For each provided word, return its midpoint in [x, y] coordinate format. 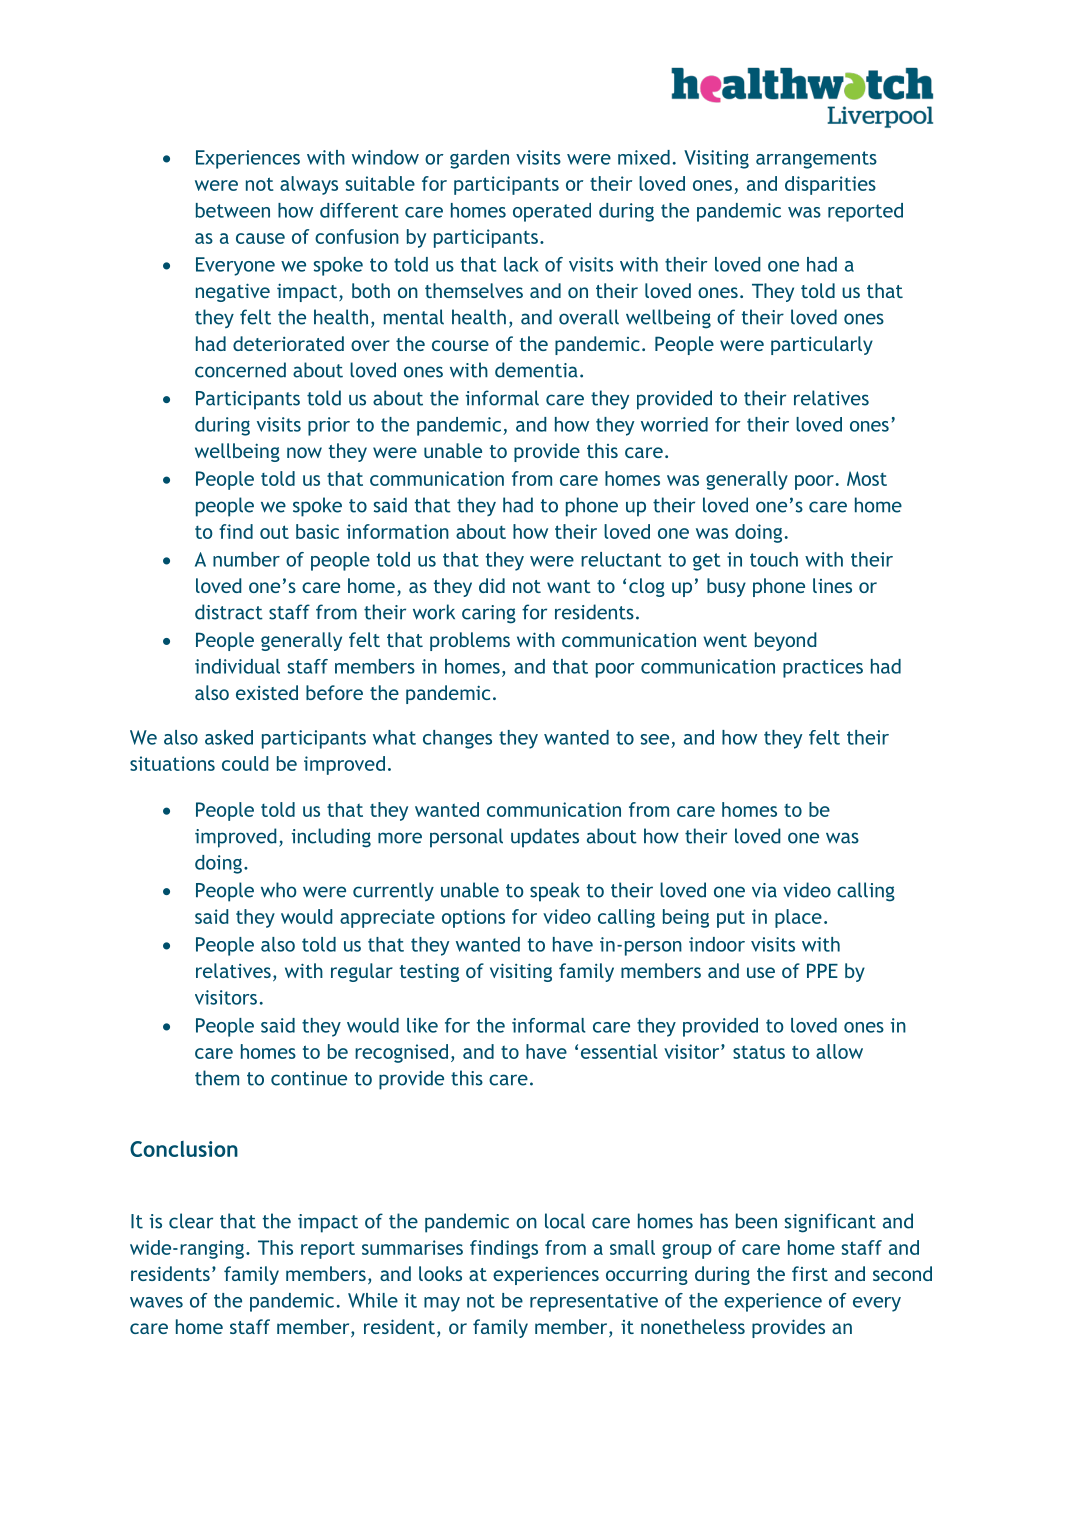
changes [457, 739]
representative [594, 1302]
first [810, 1273]
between [233, 210]
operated [552, 212]
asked [229, 737]
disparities [830, 185]
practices [823, 668]
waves [156, 1302]
